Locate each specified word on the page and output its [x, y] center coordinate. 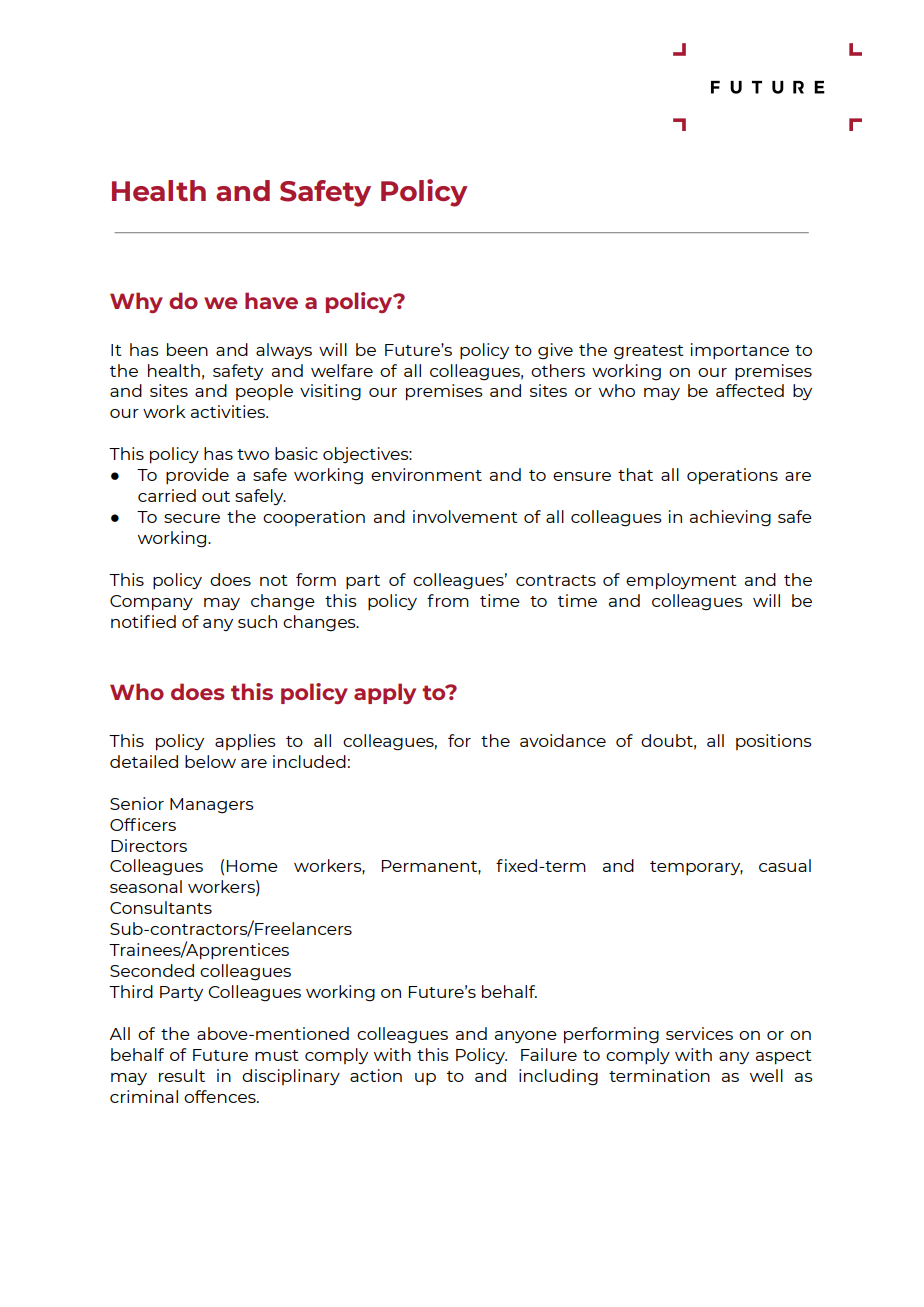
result [182, 1075]
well [766, 1075]
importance [740, 351]
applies [245, 742]
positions [774, 742]
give [555, 351]
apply [385, 693]
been [187, 349]
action [376, 1075]
